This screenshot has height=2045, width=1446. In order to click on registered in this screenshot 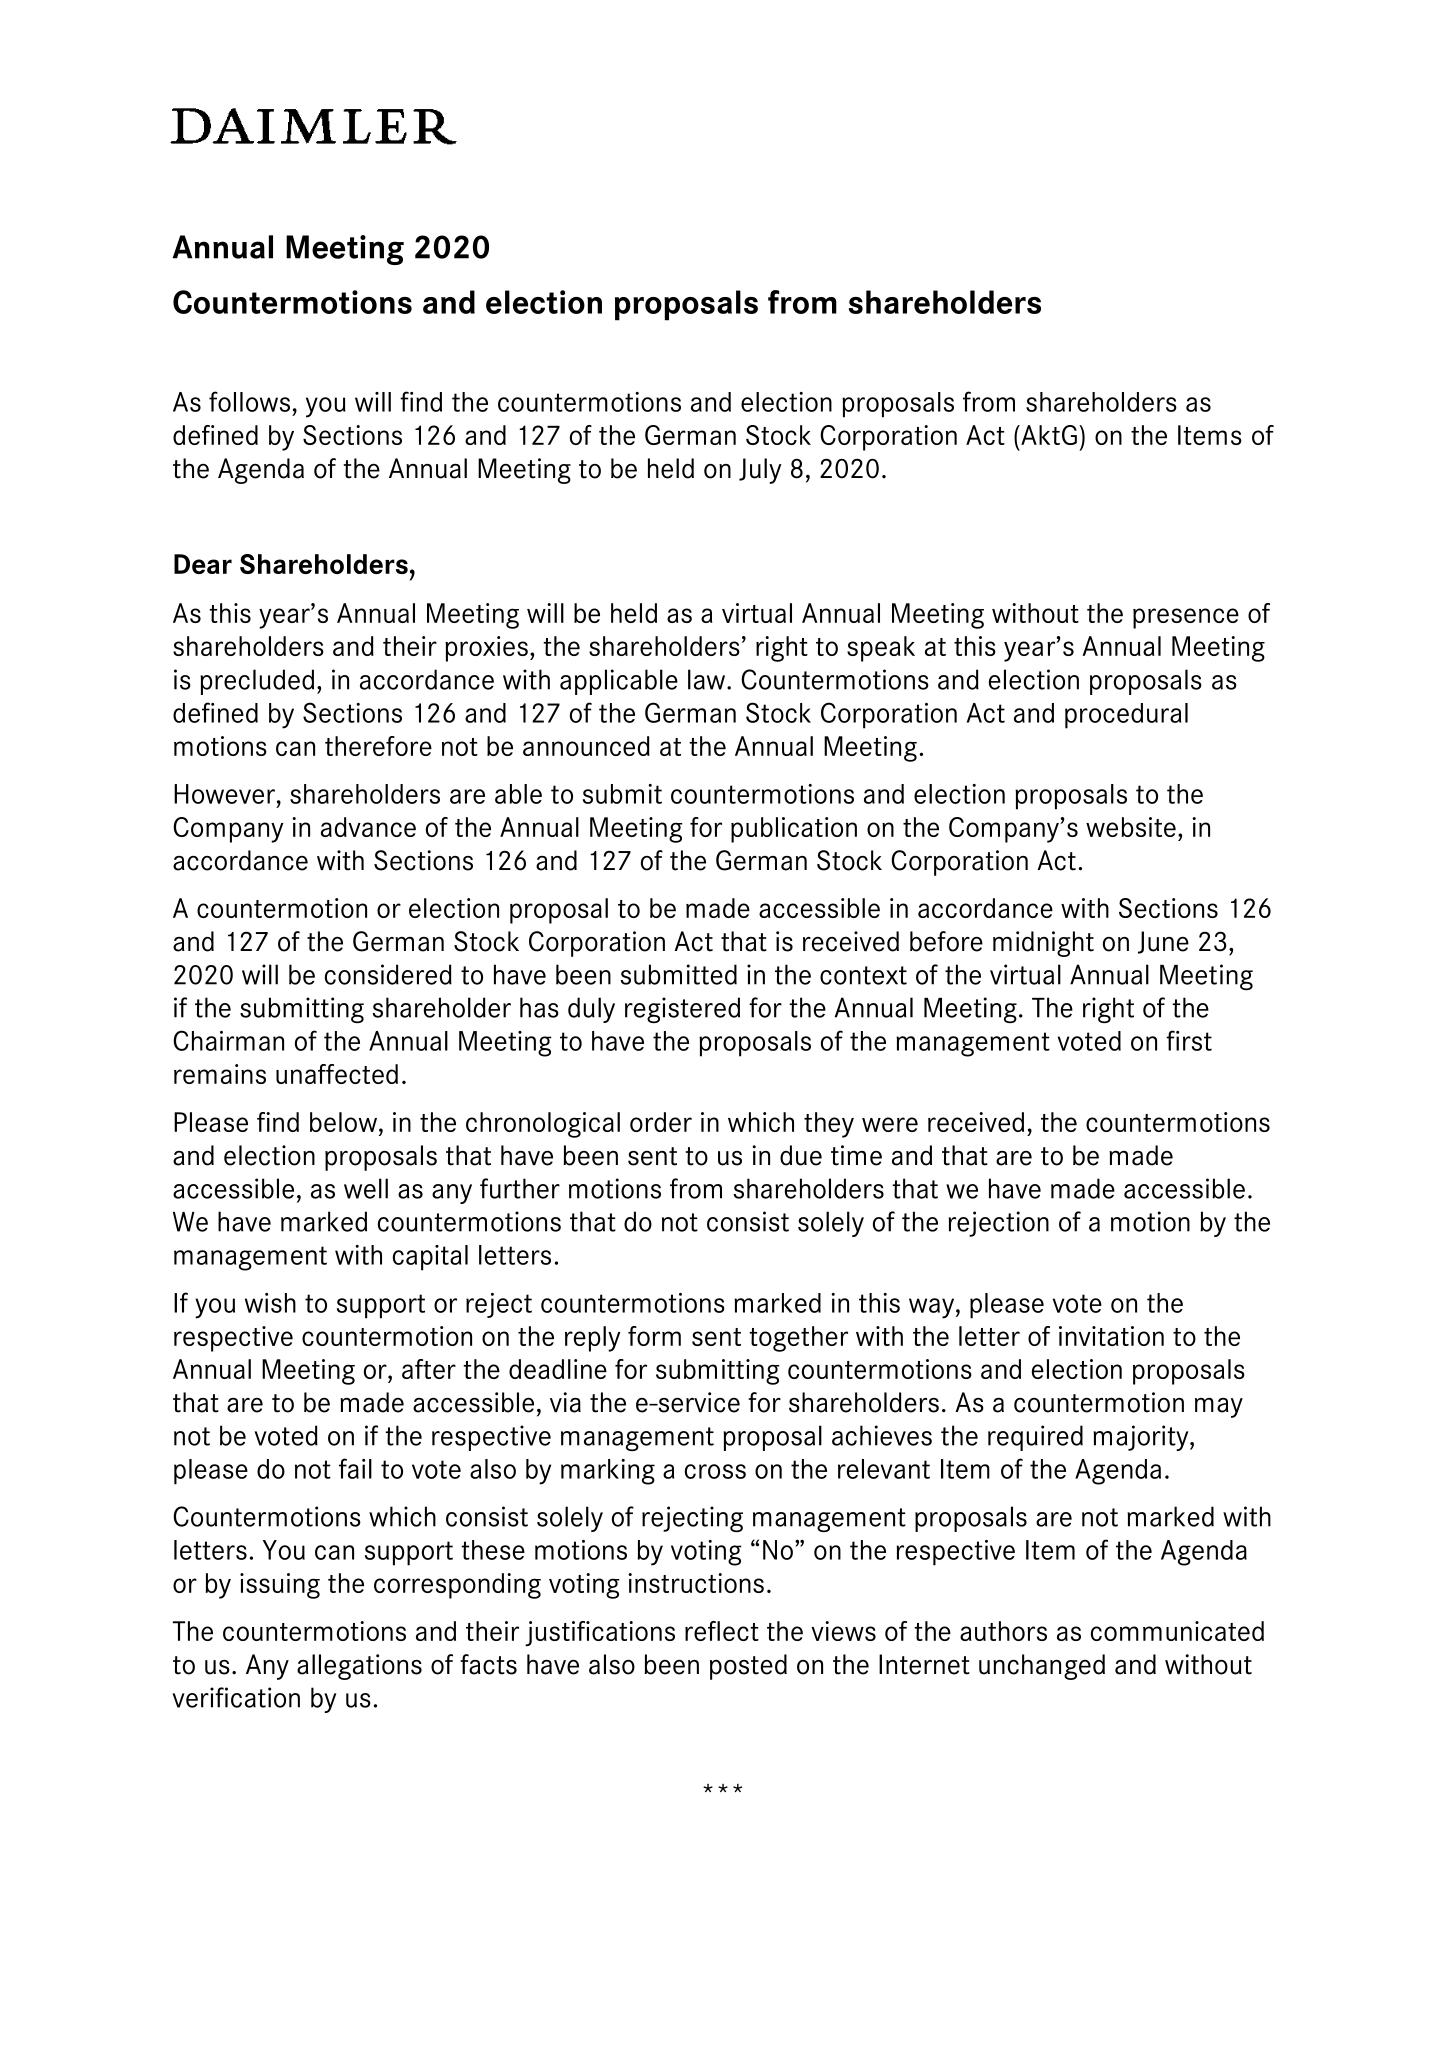, I will do `click(682, 1010)`.
